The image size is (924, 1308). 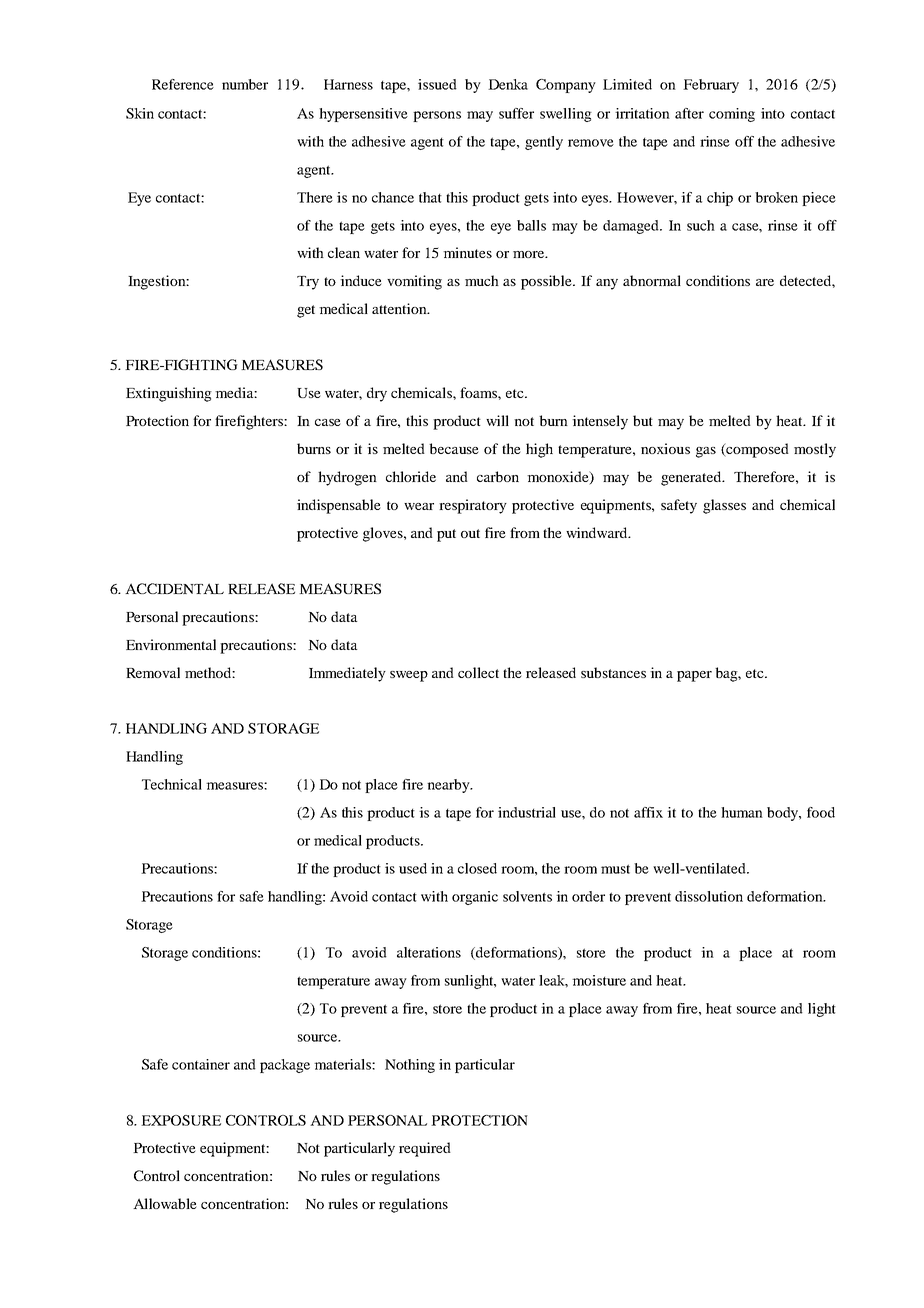 What do you see at coordinates (516, 113) in the document?
I see `suffer` at bounding box center [516, 113].
